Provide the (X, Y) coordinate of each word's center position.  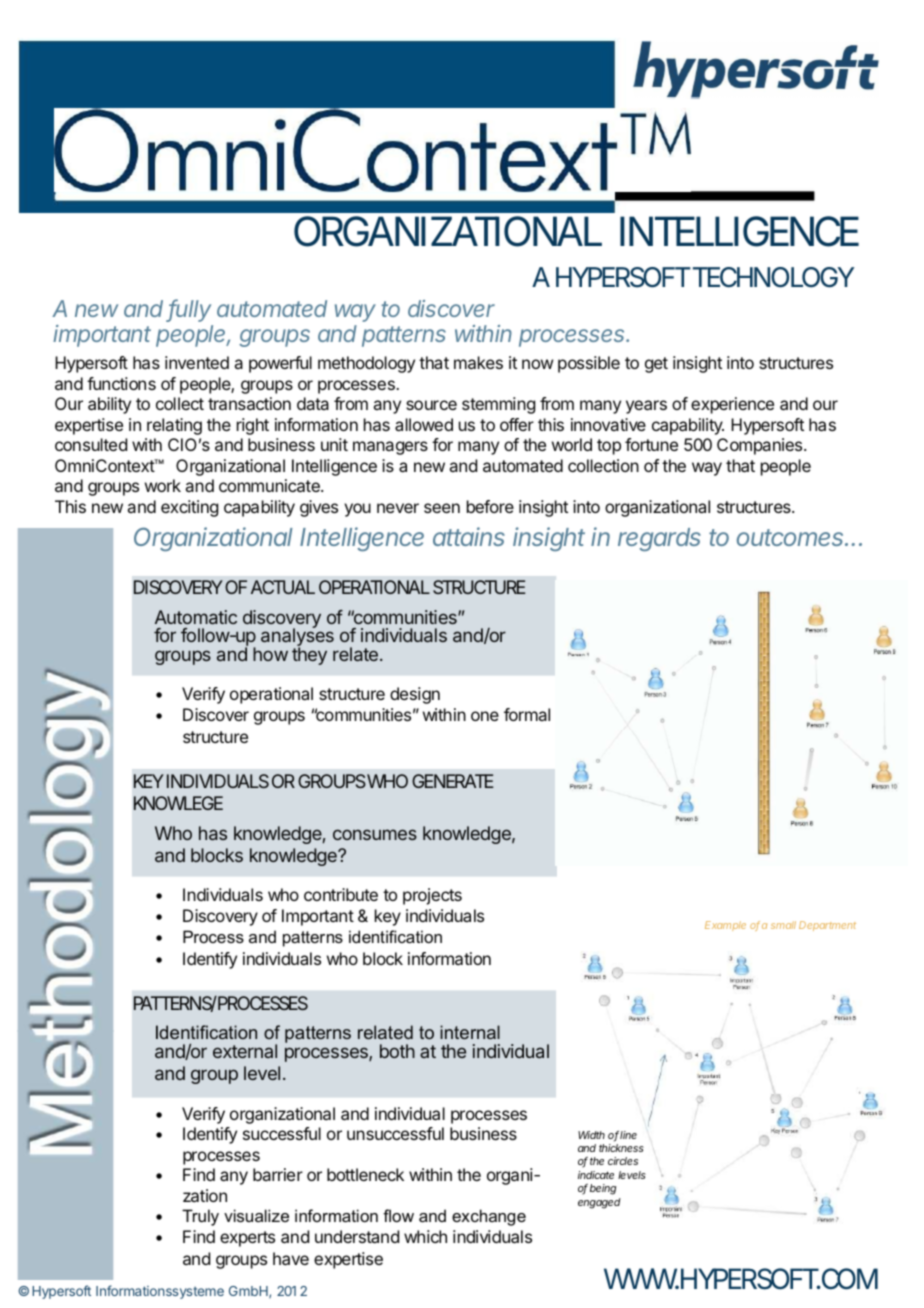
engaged (599, 1203)
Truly (200, 1217)
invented (197, 362)
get (656, 365)
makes (478, 362)
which (425, 1236)
